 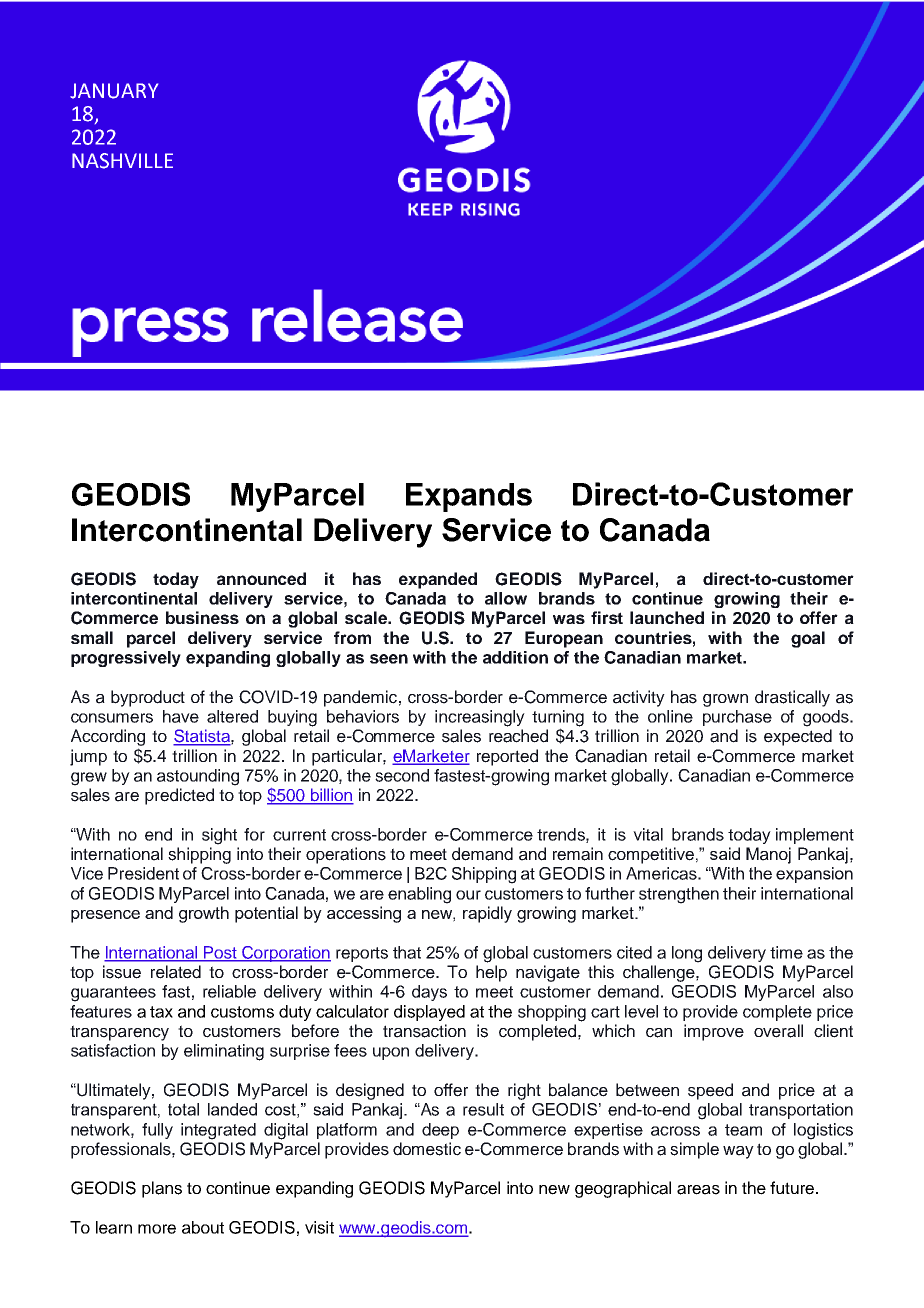 I want to click on growth, so click(x=204, y=914).
